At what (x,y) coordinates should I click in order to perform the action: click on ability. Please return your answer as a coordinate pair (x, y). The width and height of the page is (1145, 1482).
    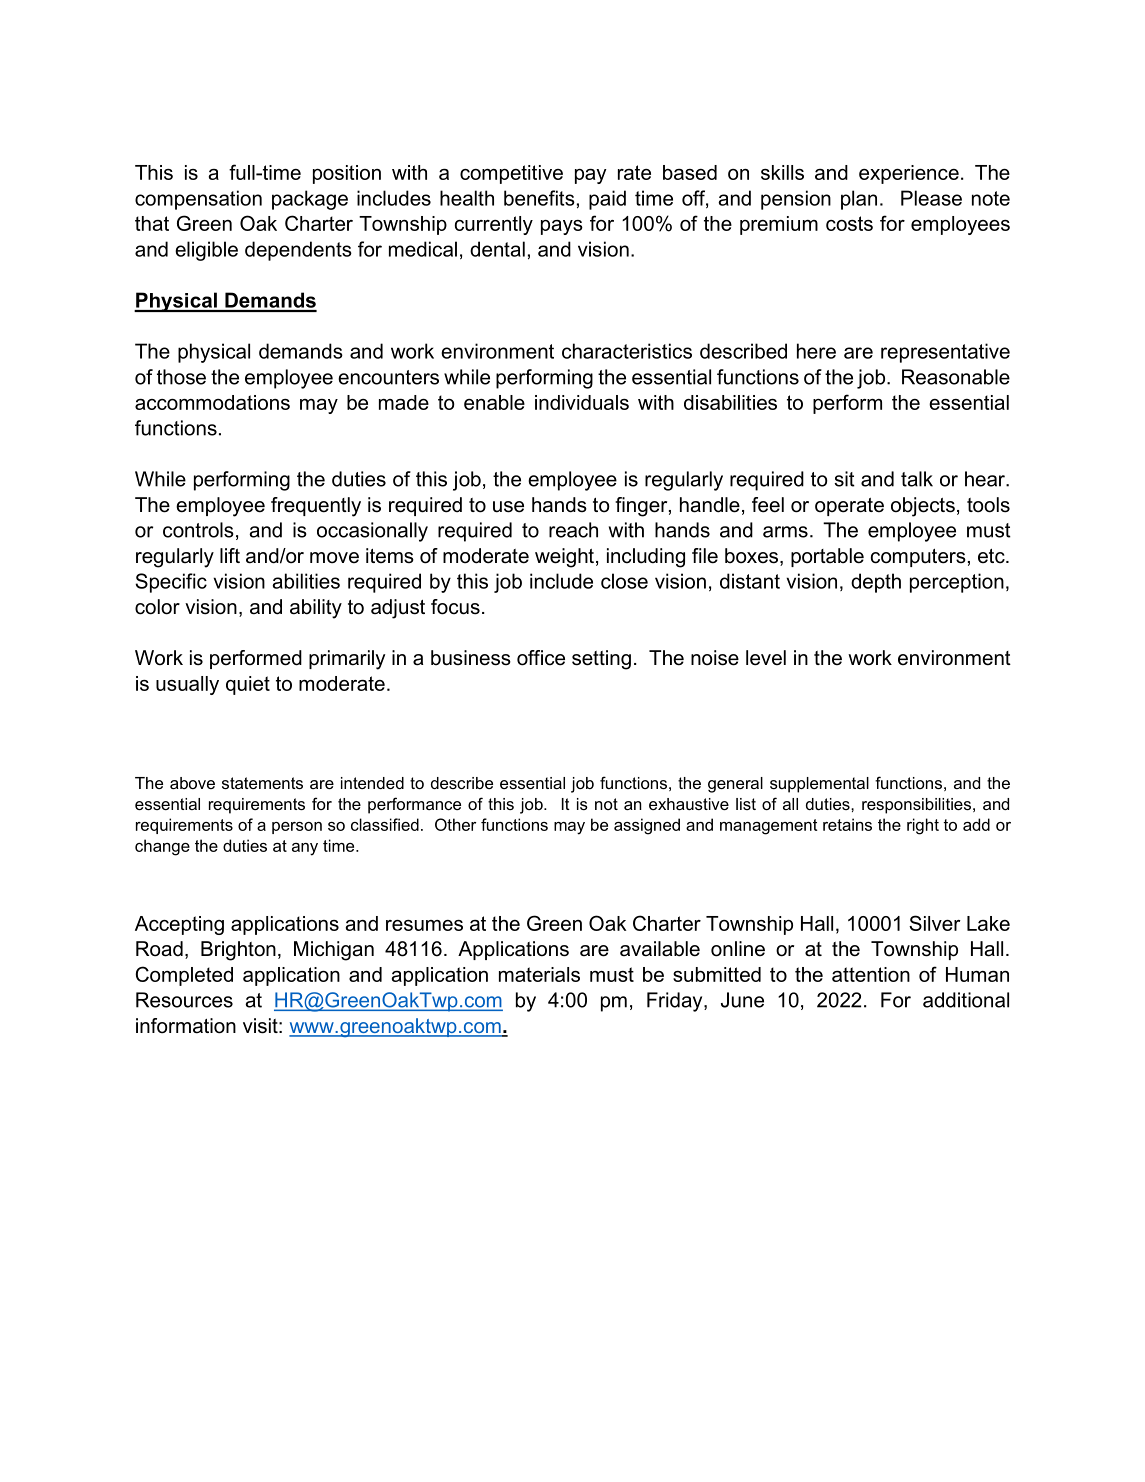
    Looking at the image, I should click on (316, 609).
